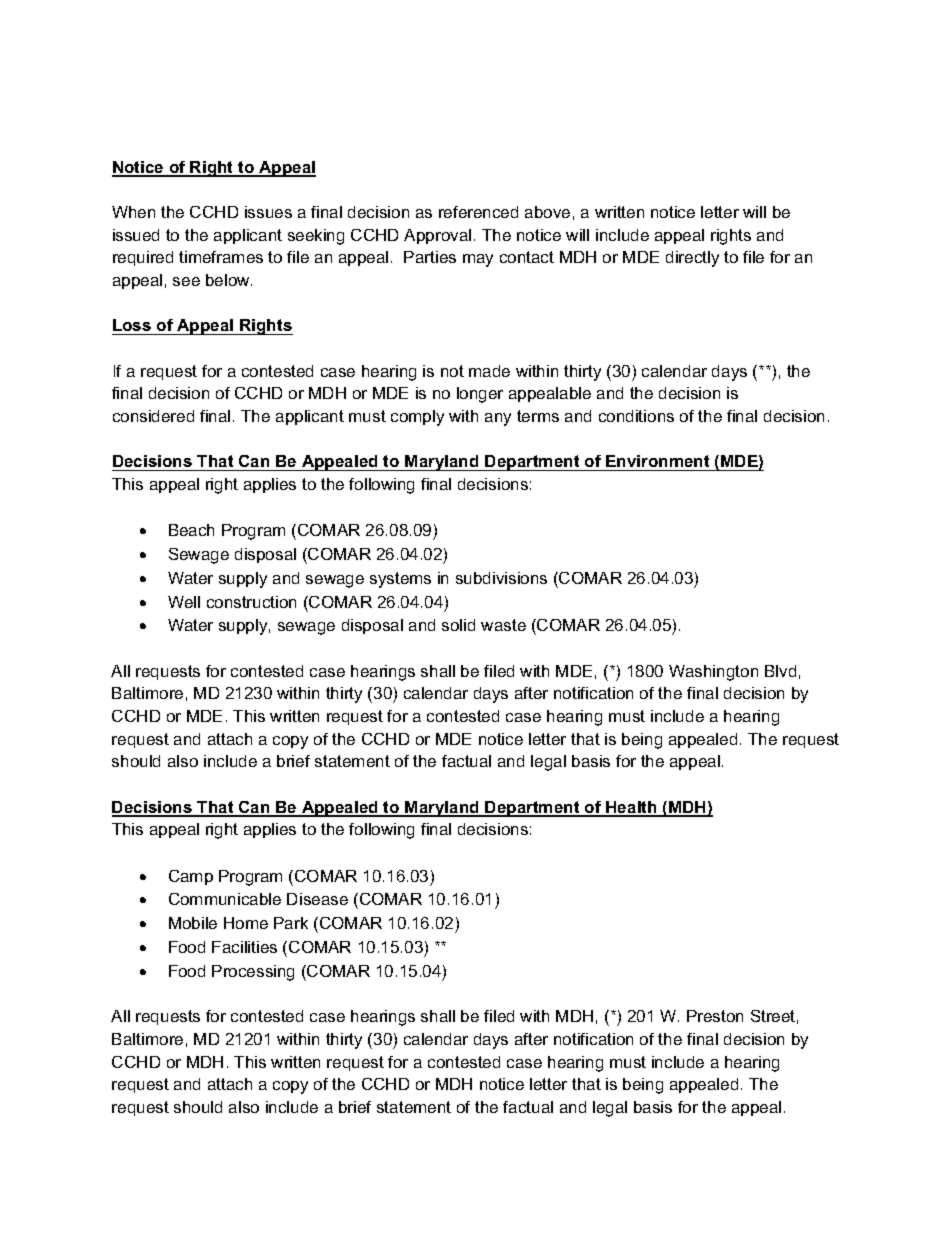  What do you see at coordinates (437, 236) in the document?
I see `Approval` at bounding box center [437, 236].
